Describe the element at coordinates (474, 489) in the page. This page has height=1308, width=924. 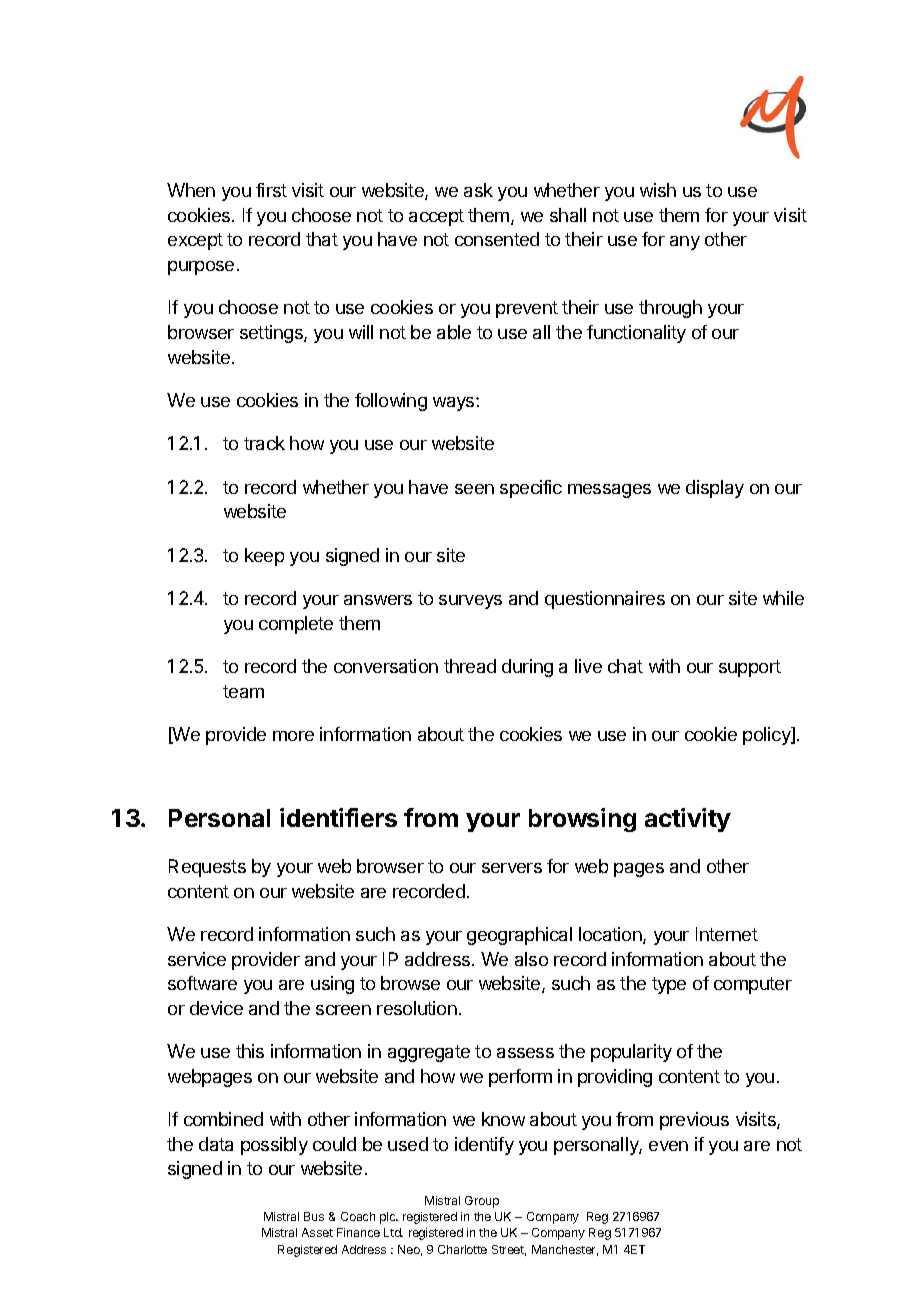
I see `seen` at that location.
